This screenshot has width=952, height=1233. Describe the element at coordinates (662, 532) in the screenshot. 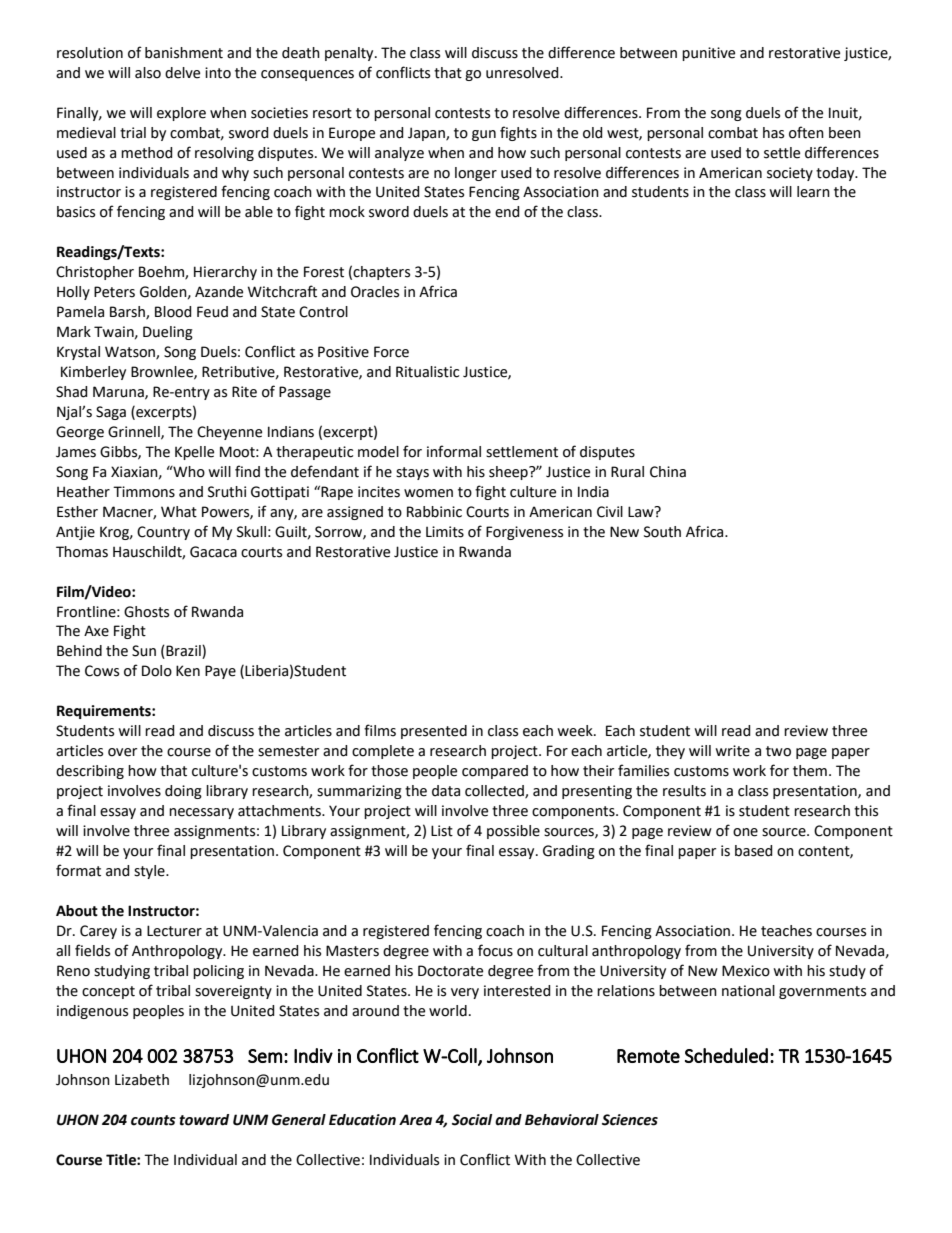

I see `South` at that location.
